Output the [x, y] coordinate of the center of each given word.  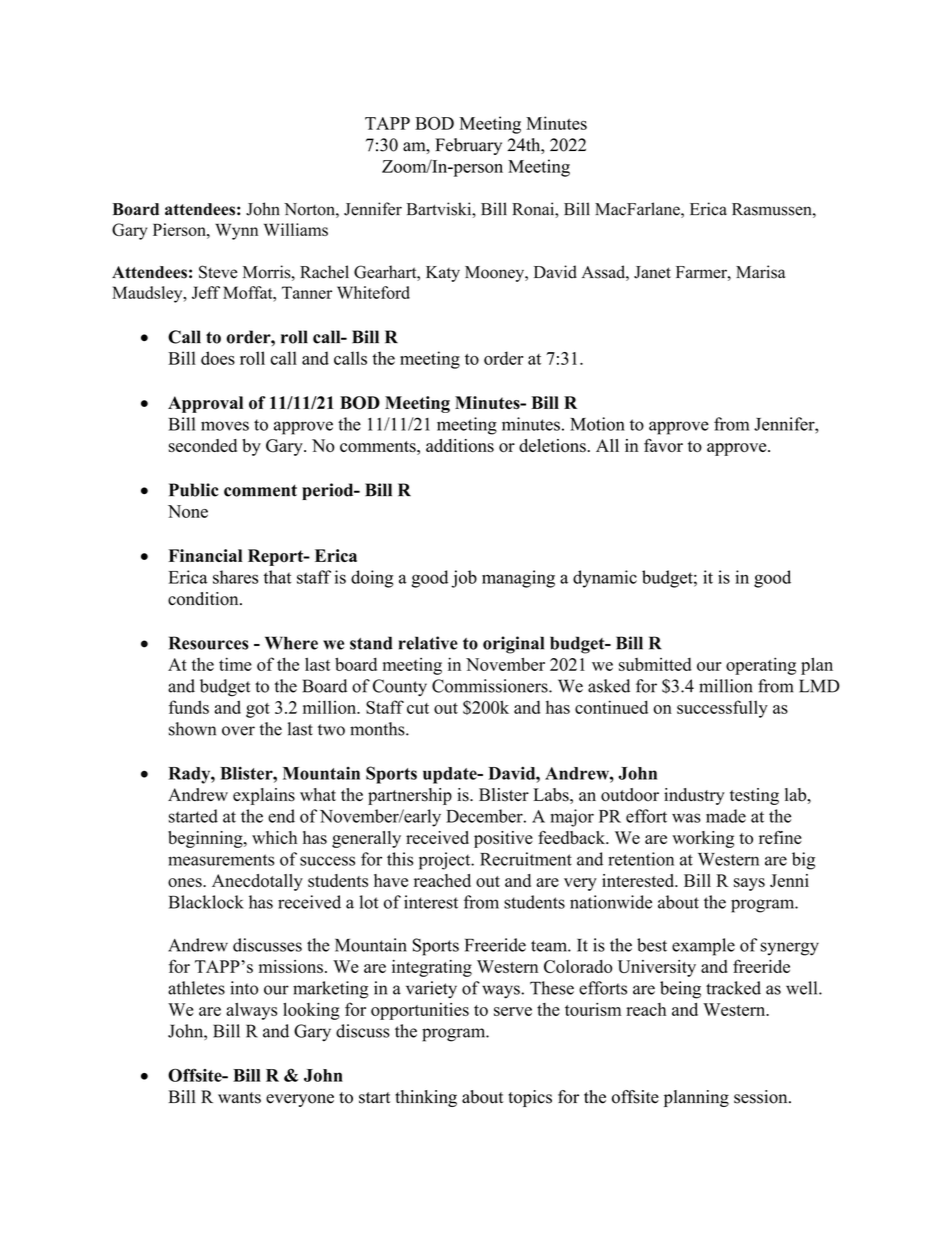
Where [291, 643]
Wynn [236, 231]
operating [761, 666]
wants [239, 1098]
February [468, 146]
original [513, 645]
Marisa [760, 272]
